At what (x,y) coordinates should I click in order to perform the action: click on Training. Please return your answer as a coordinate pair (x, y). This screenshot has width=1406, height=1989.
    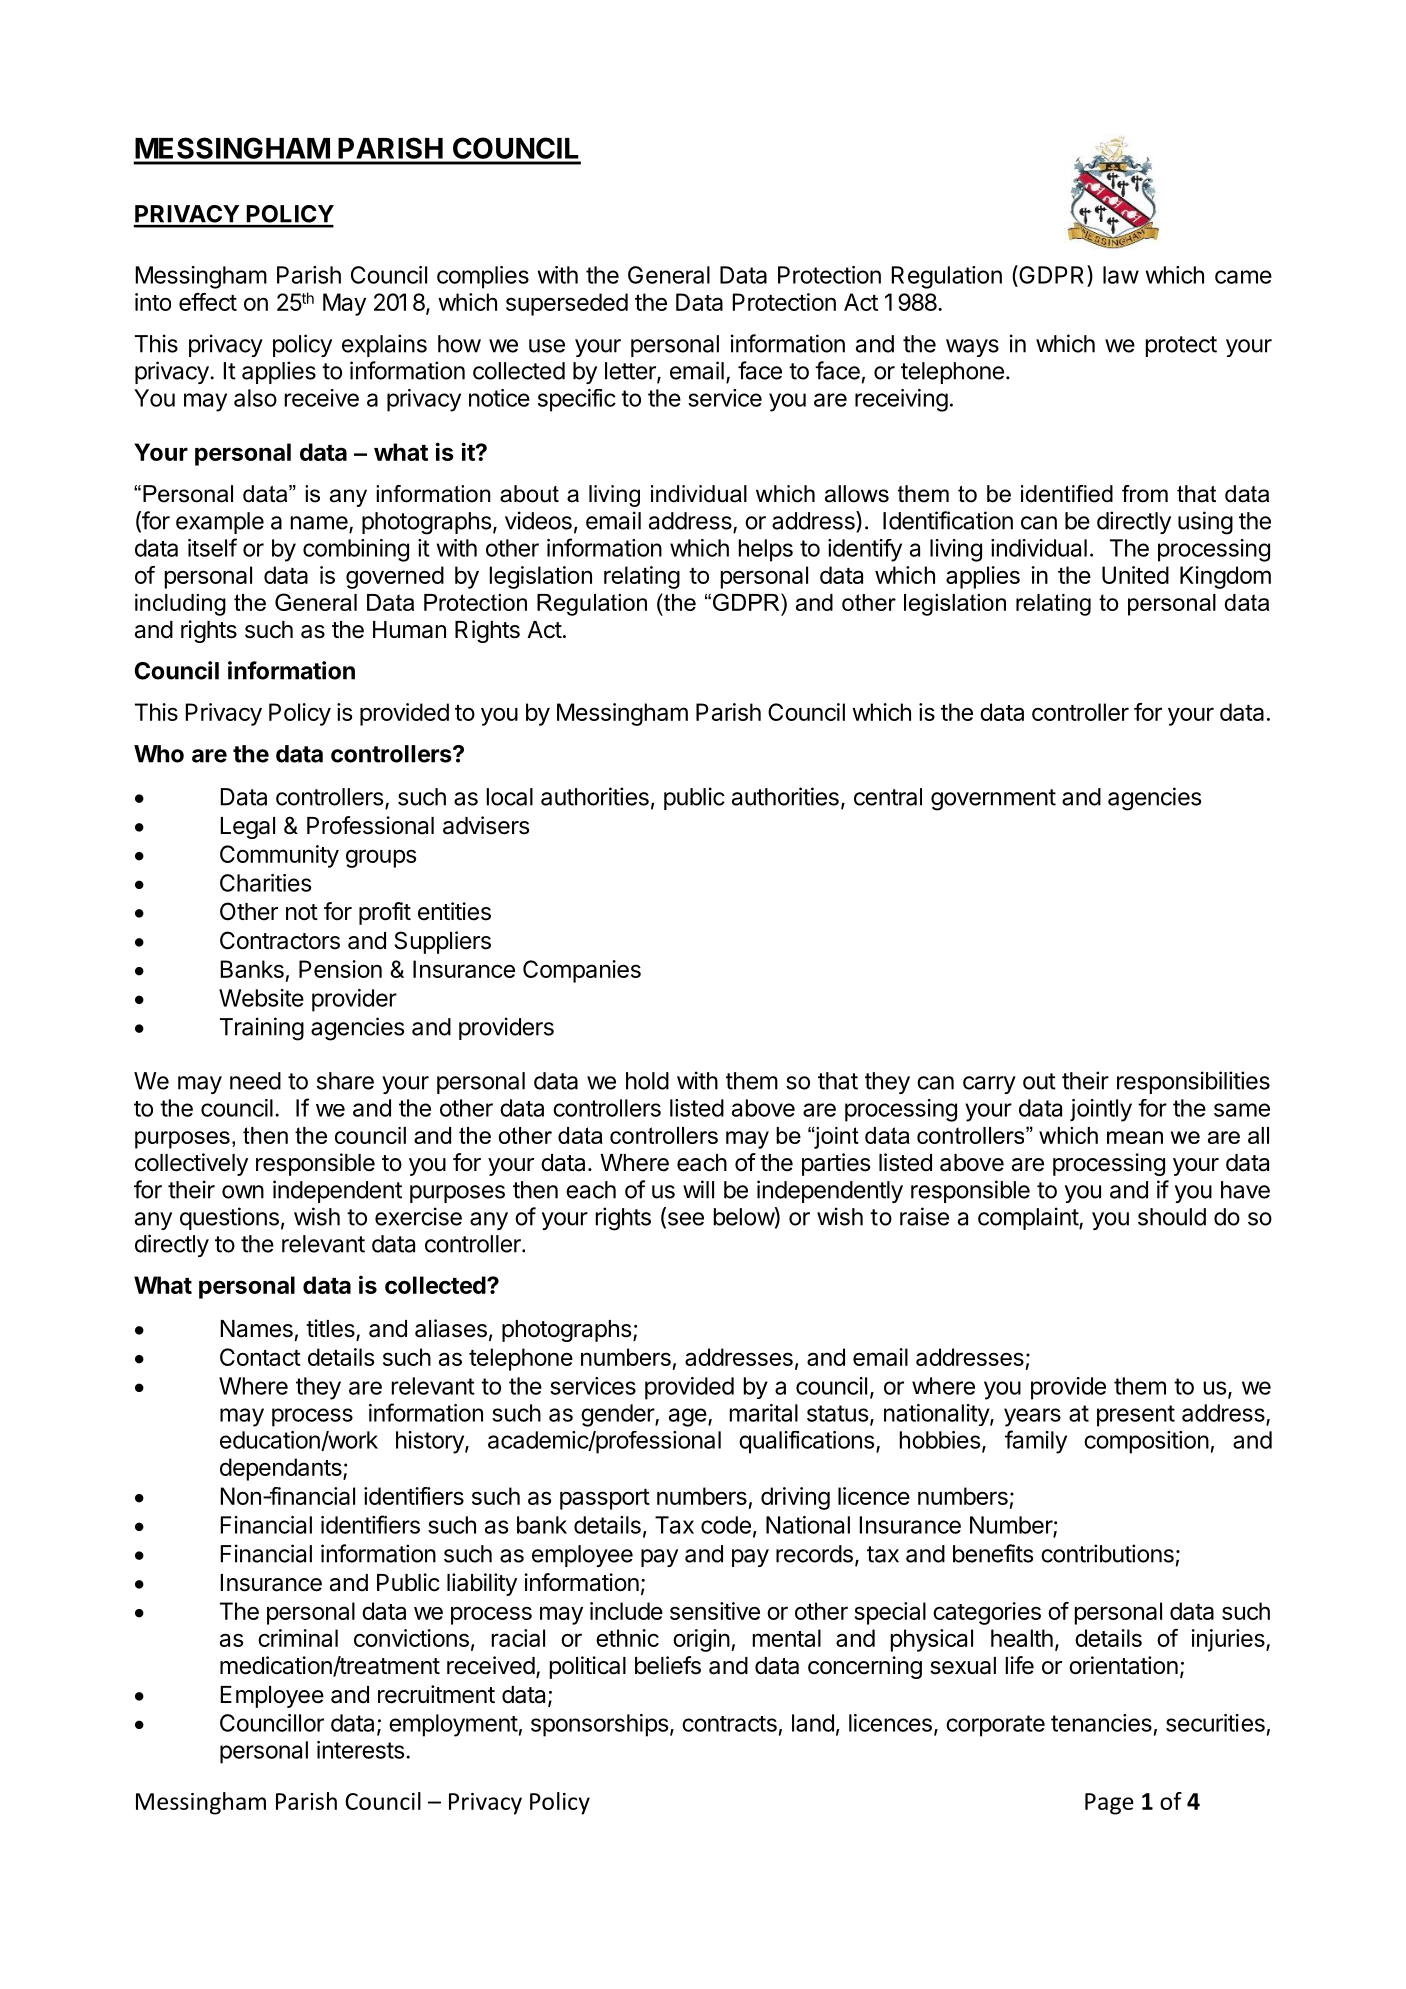
    Looking at the image, I should click on (262, 1029).
